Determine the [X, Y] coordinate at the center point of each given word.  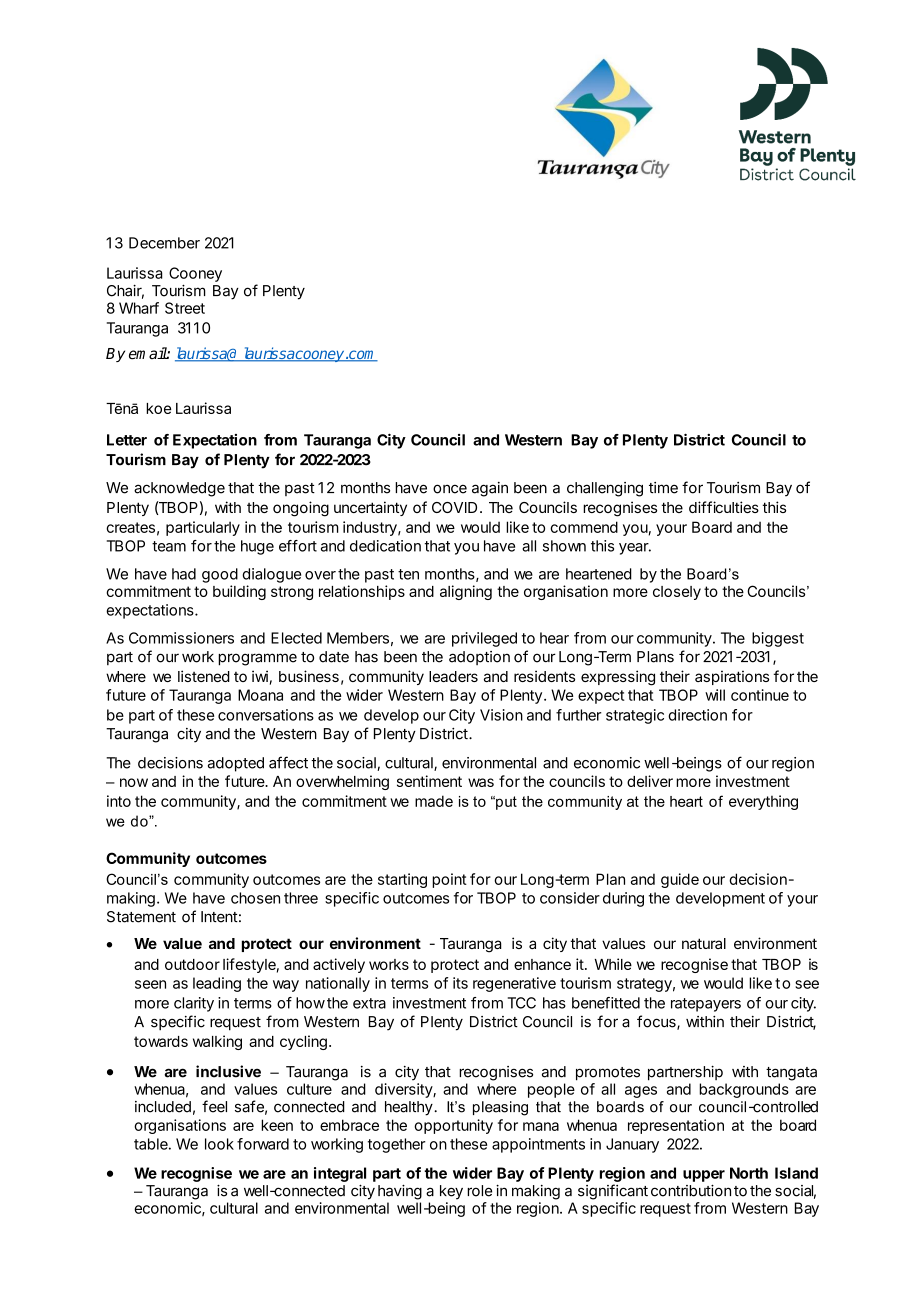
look [219, 1144]
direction [697, 715]
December [164, 243]
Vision [501, 715]
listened [204, 676]
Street [185, 308]
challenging [605, 489]
